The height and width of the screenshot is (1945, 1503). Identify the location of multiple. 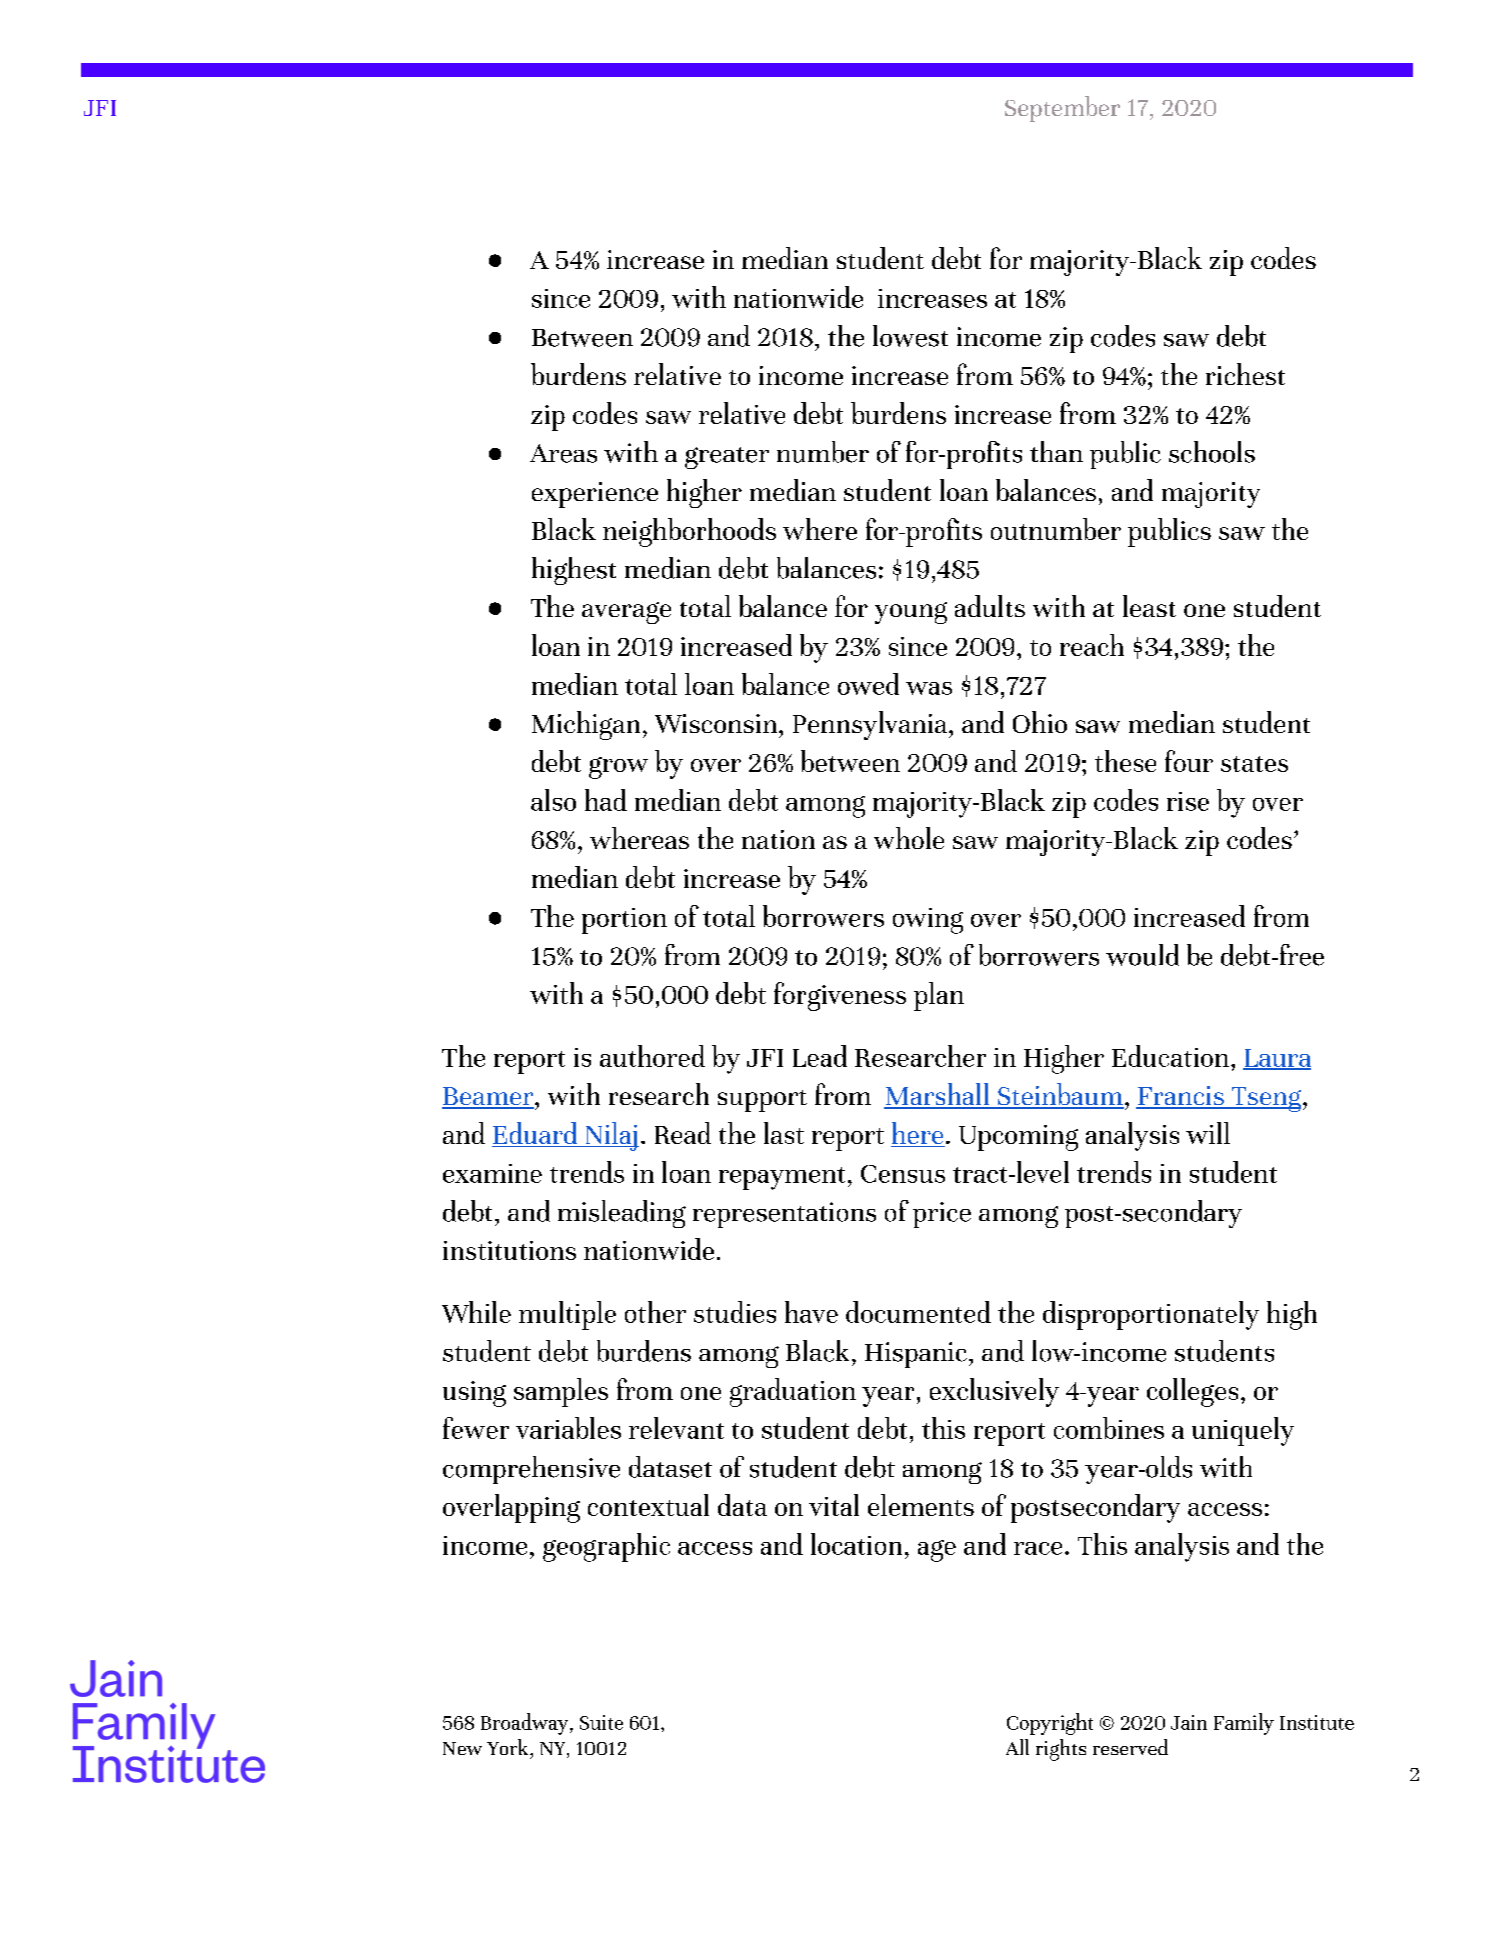
(567, 1315).
